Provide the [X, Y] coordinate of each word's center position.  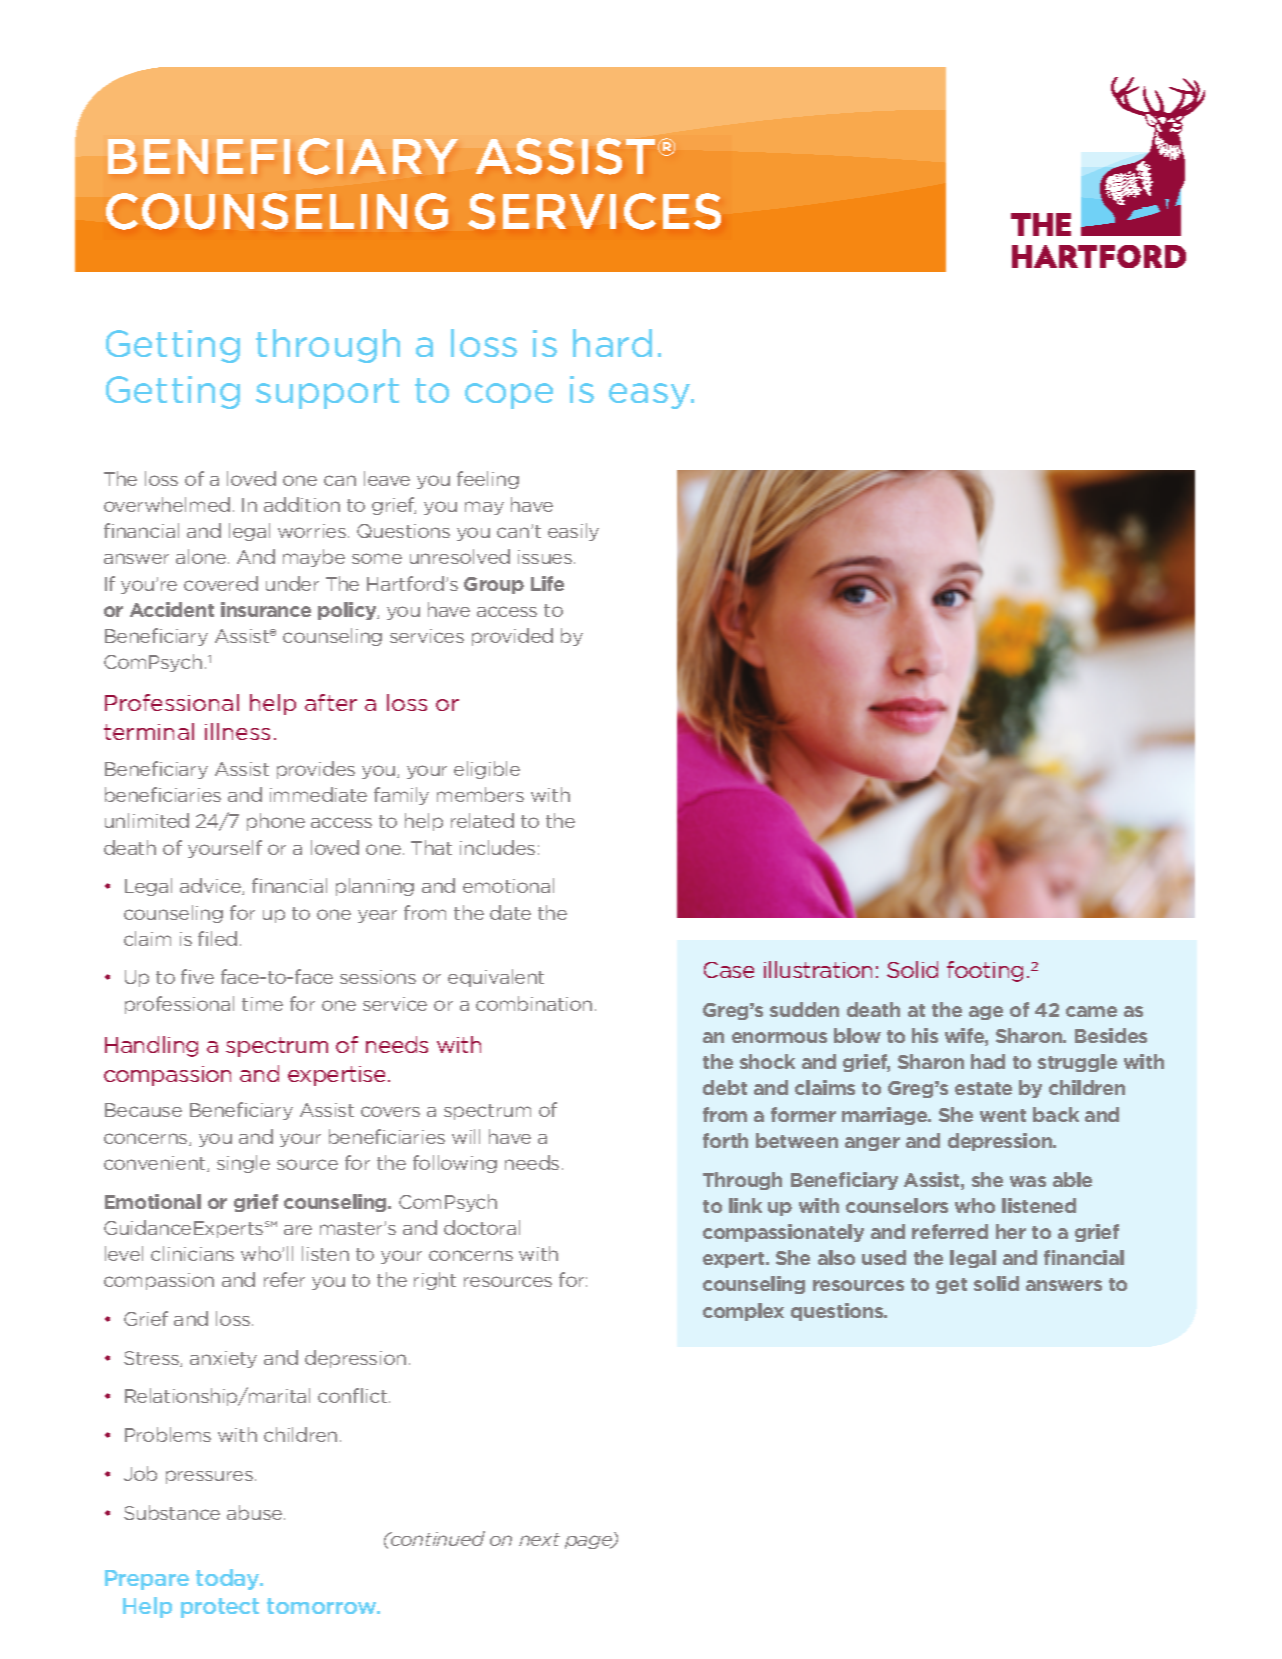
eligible [487, 770]
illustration [818, 969]
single [243, 1164]
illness [237, 731]
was [1028, 1181]
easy [651, 396]
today [229, 1579]
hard [612, 343]
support [327, 393]
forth [725, 1140]
